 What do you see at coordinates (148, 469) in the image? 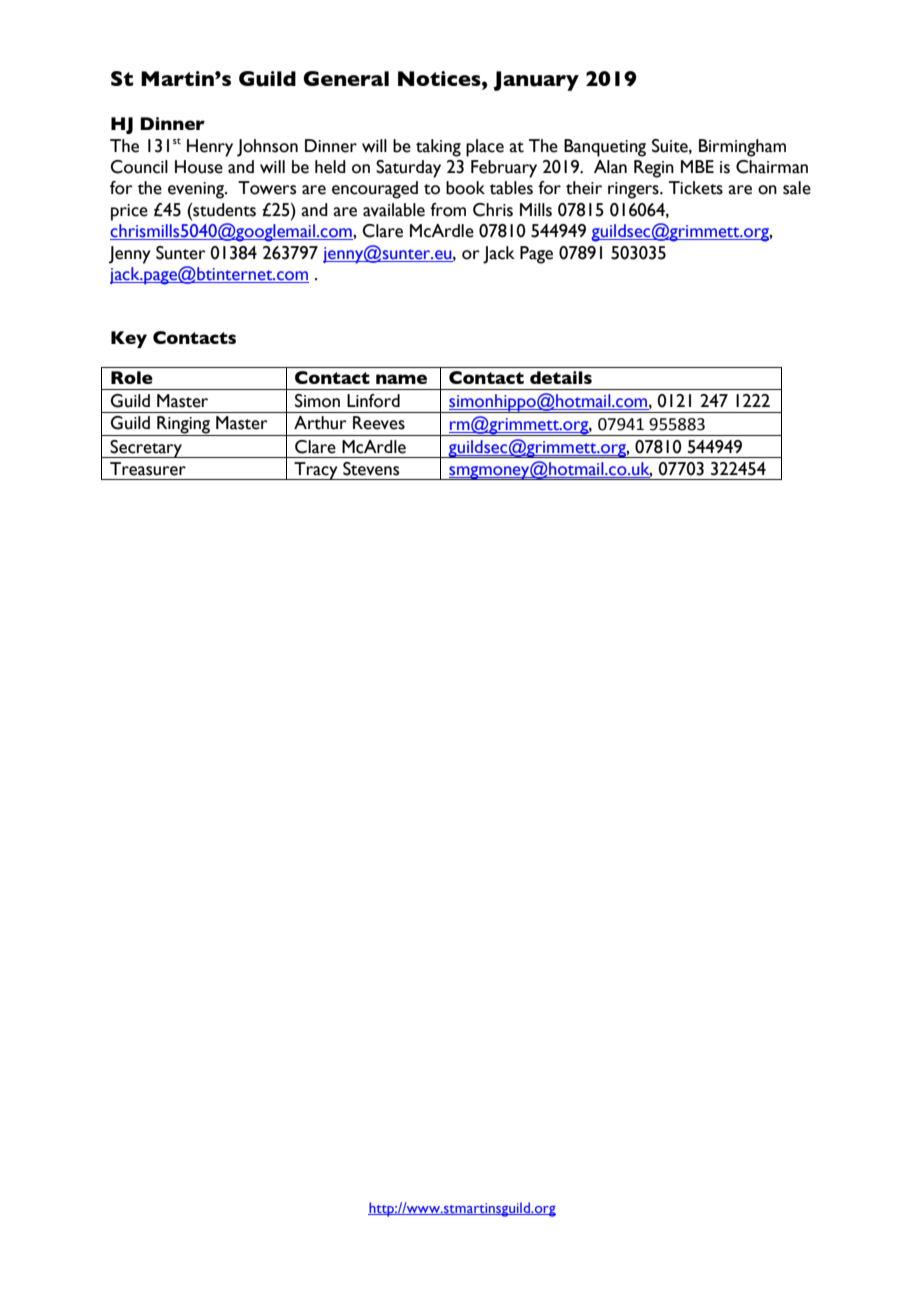
I see `Treasurer` at bounding box center [148, 469].
